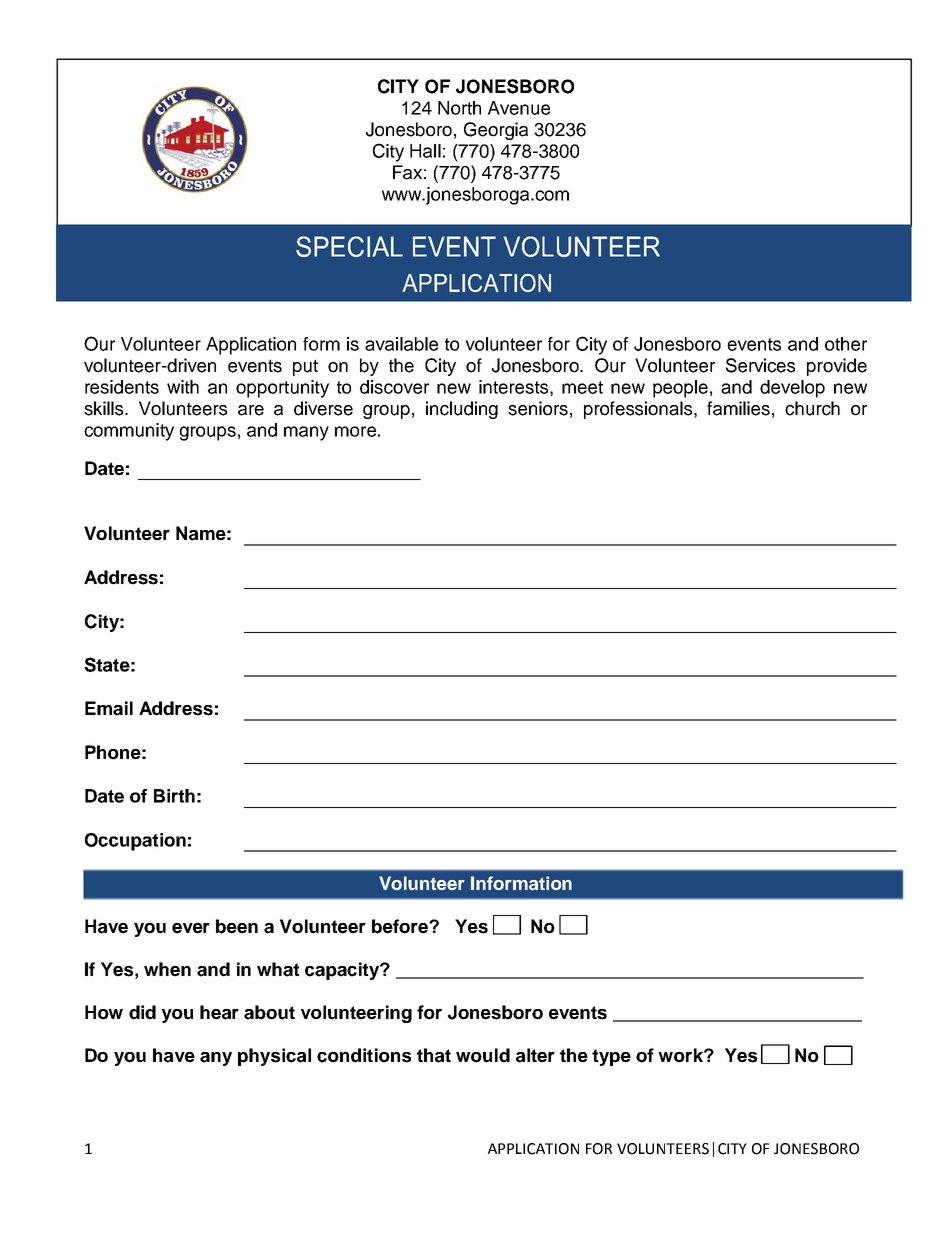  Describe the element at coordinates (639, 410) in the image. I see `professionals` at that location.
